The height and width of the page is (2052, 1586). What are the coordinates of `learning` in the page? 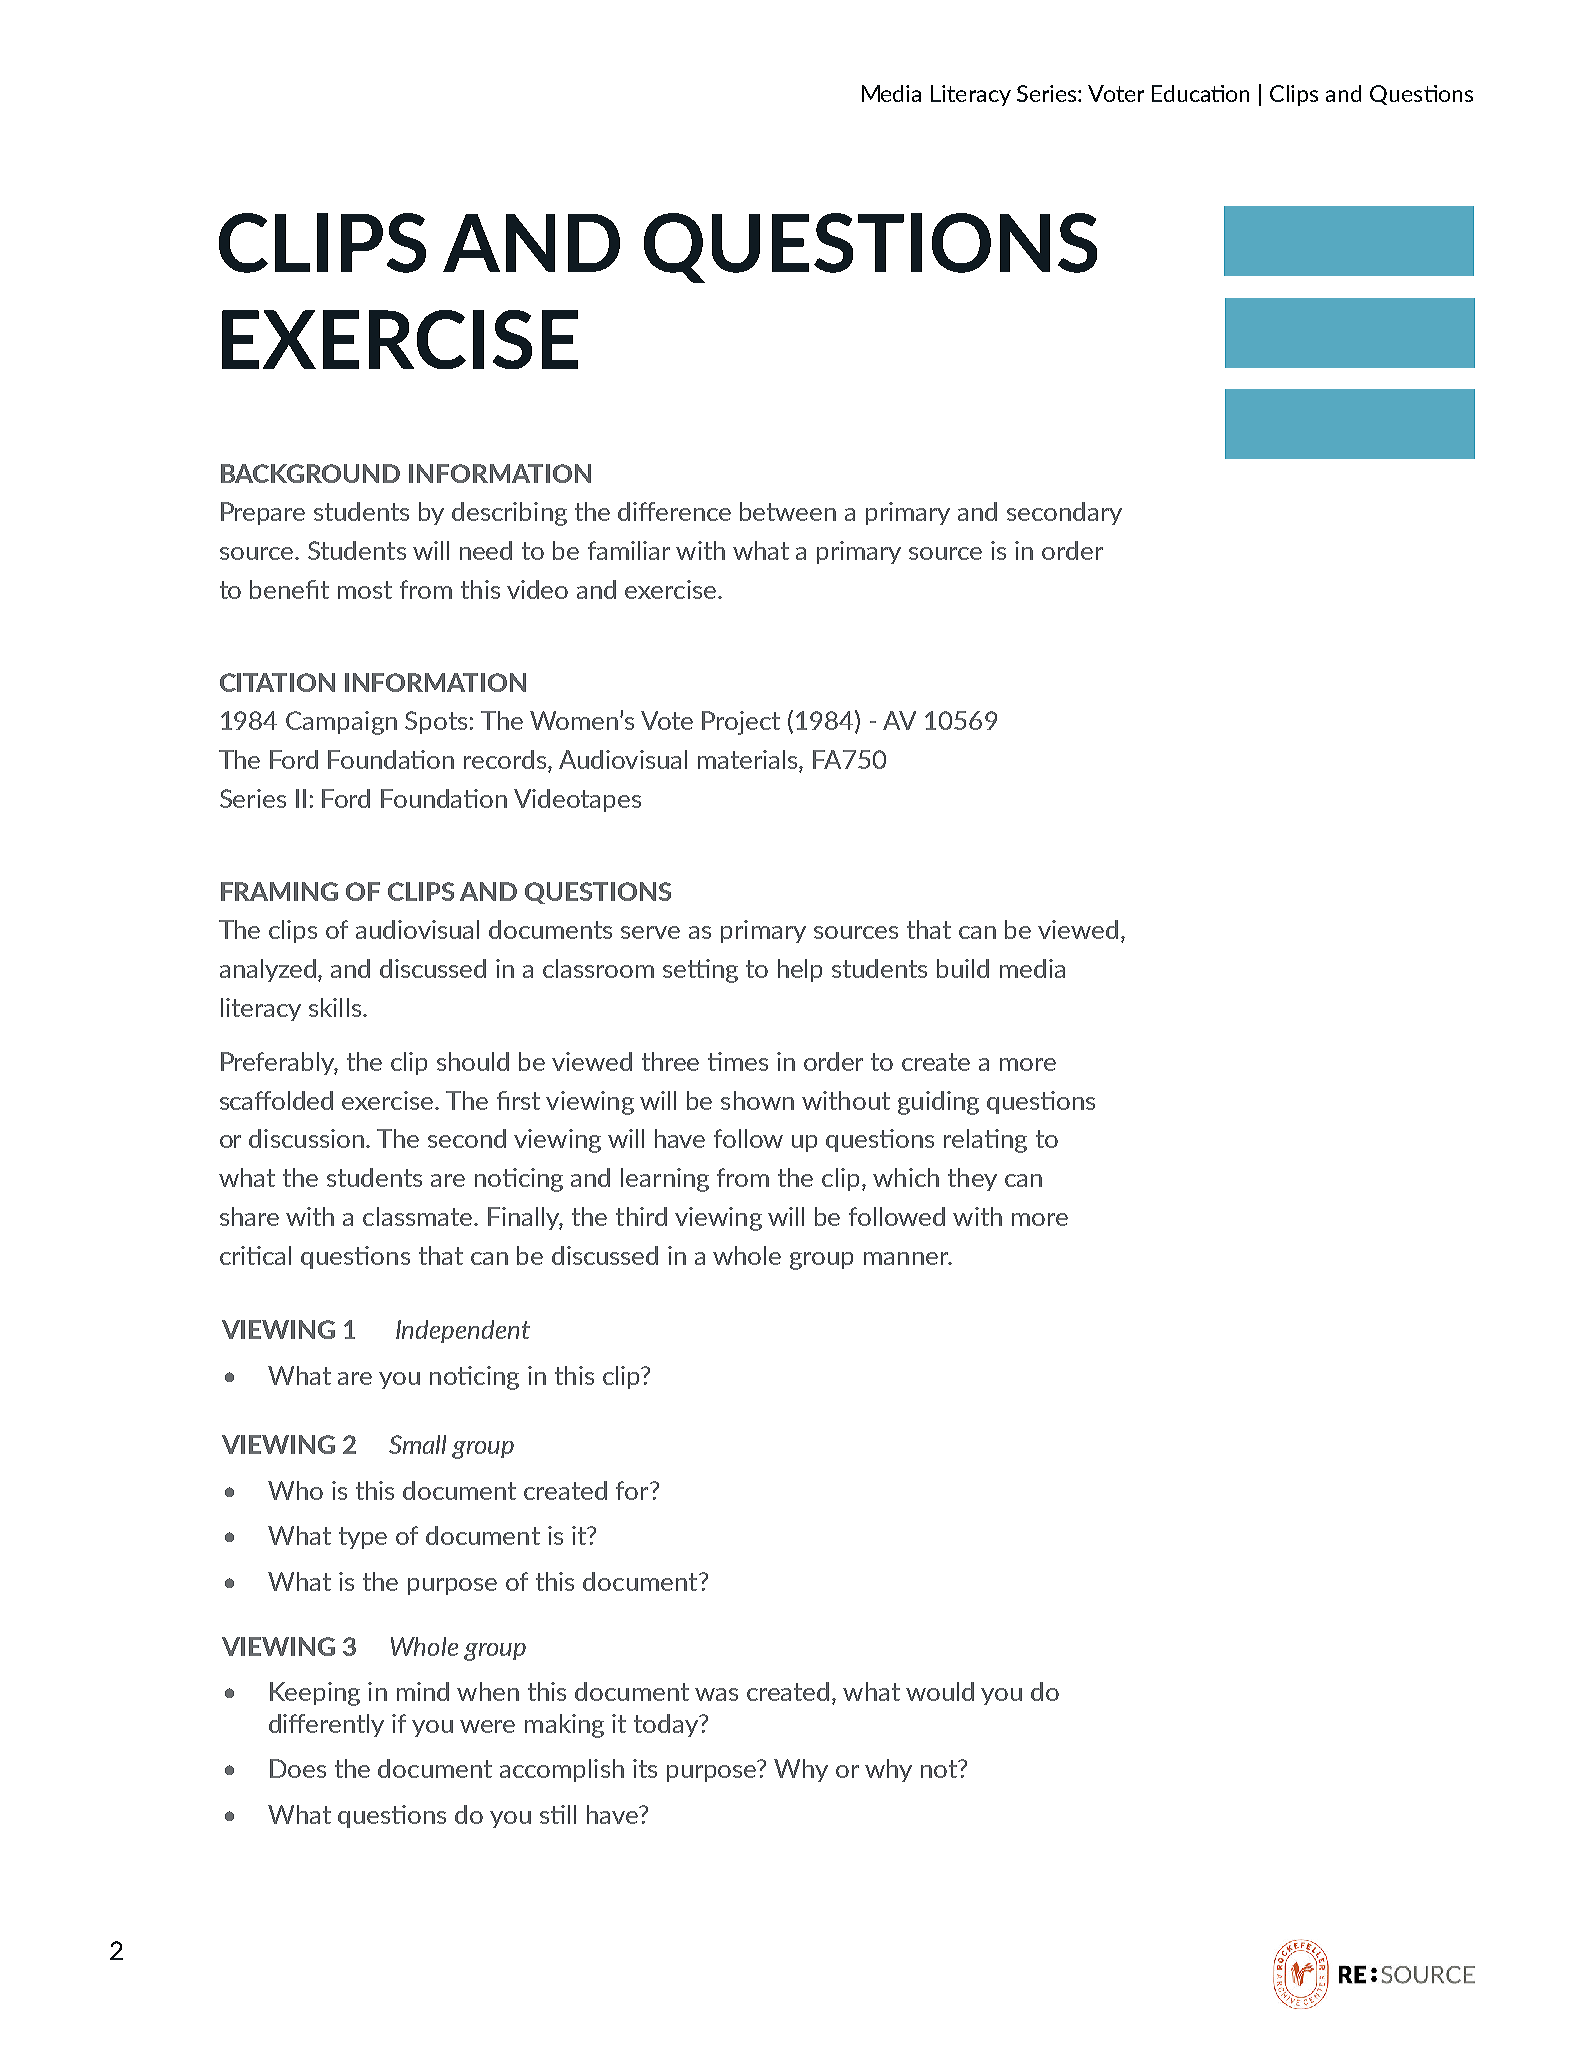 It's located at (665, 1180).
